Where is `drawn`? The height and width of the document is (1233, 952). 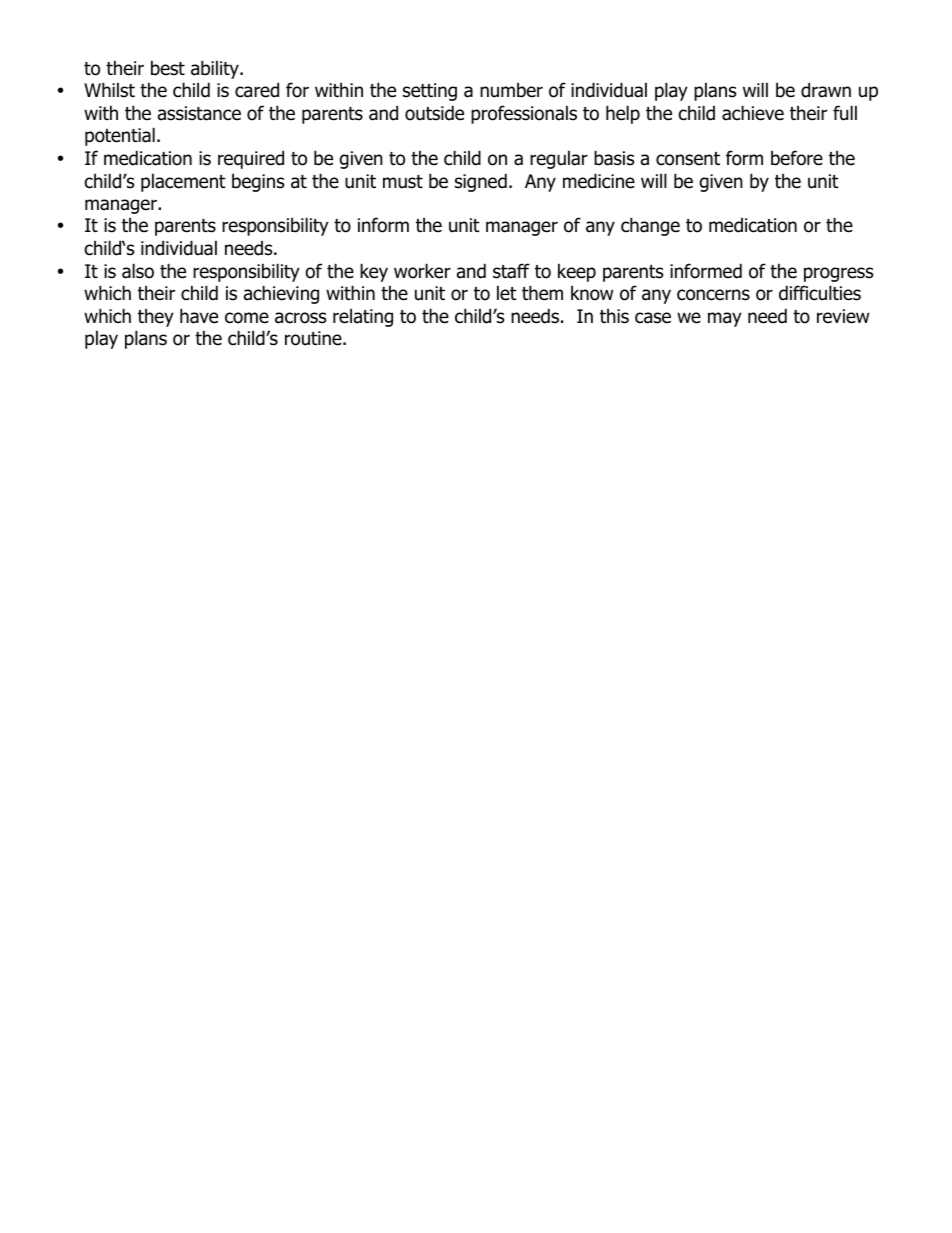 drawn is located at coordinates (826, 90).
